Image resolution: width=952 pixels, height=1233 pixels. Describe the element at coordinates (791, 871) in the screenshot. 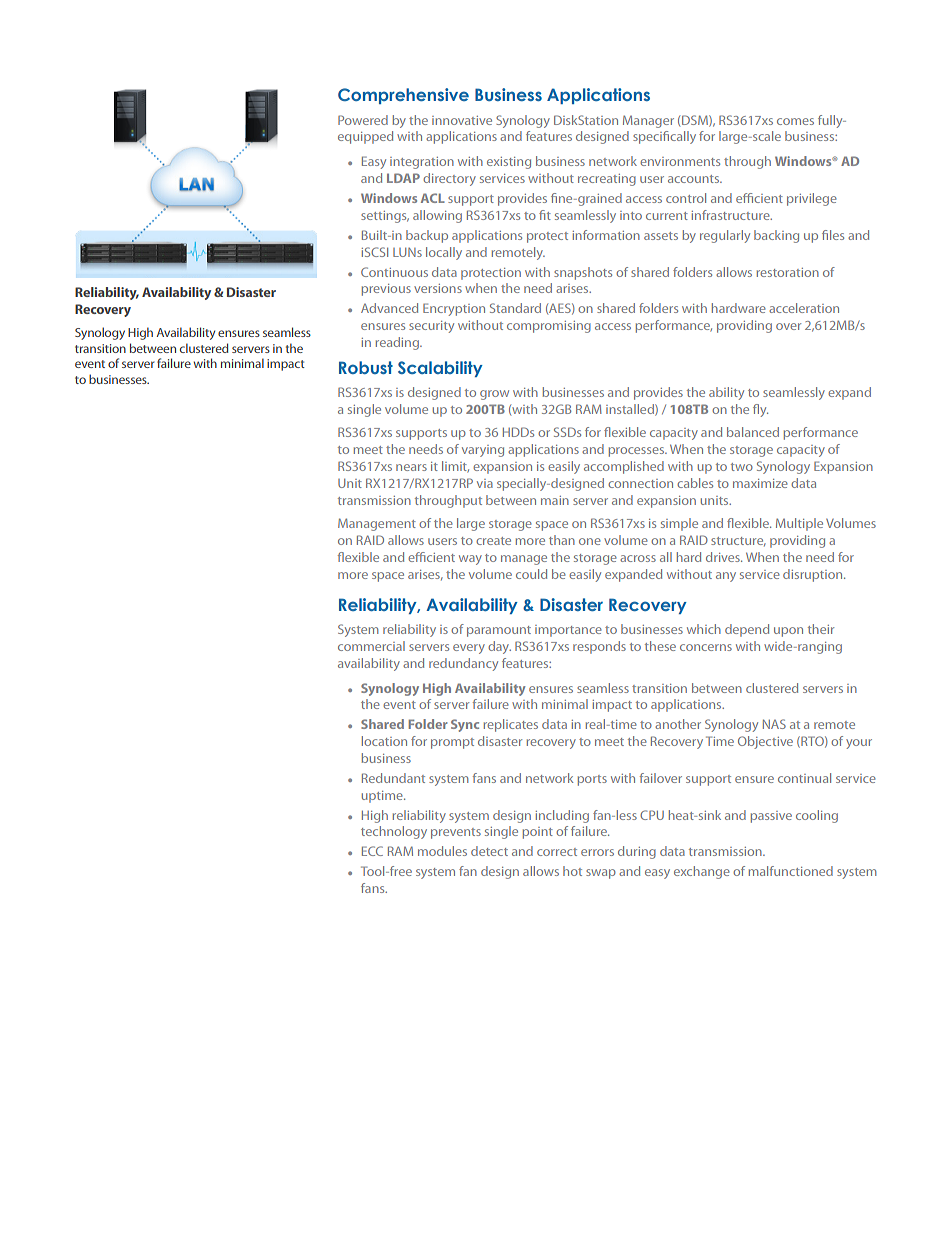

I see `malfunctioned` at that location.
